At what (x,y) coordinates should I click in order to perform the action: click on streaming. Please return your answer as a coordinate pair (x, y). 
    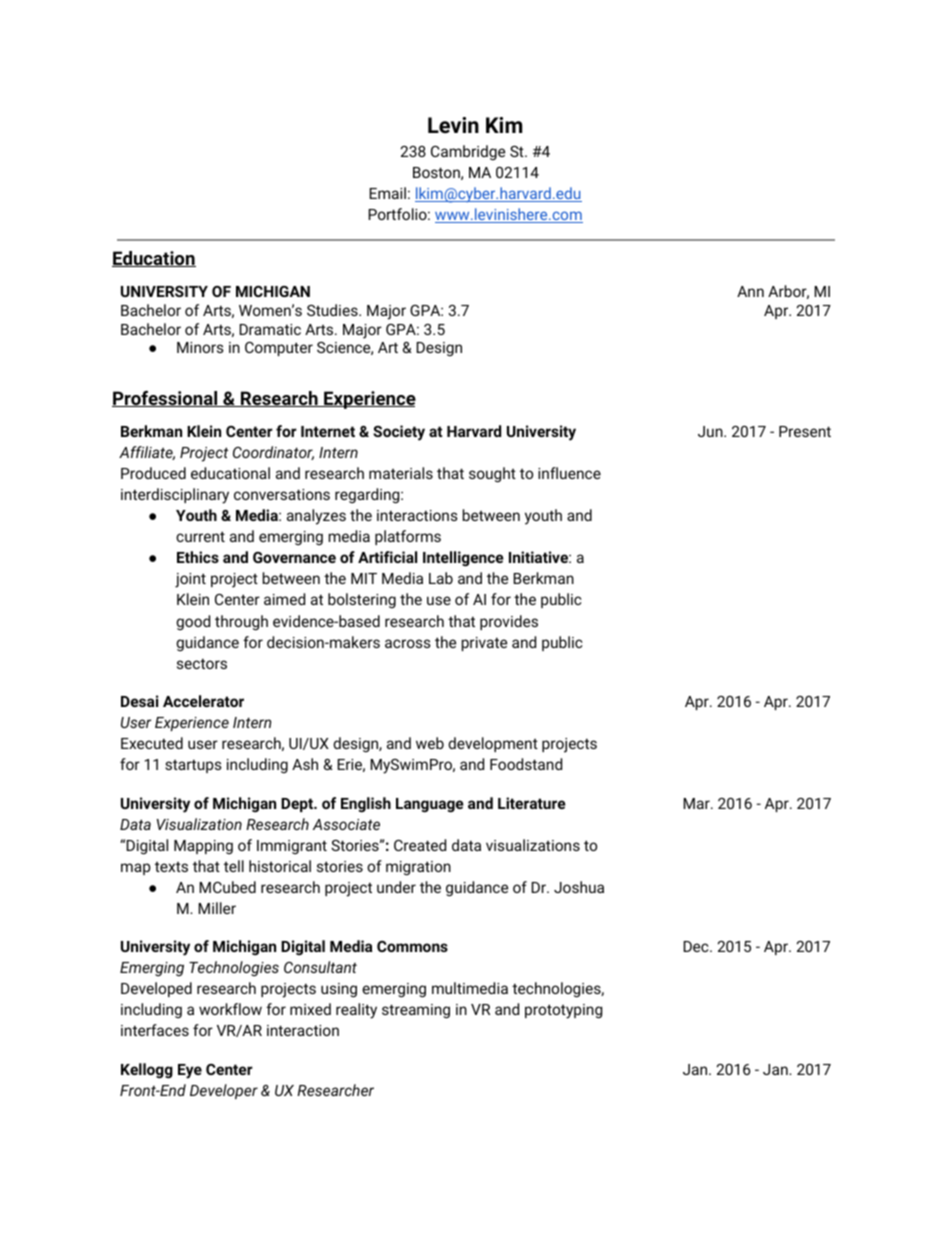
    Looking at the image, I should click on (416, 1011).
